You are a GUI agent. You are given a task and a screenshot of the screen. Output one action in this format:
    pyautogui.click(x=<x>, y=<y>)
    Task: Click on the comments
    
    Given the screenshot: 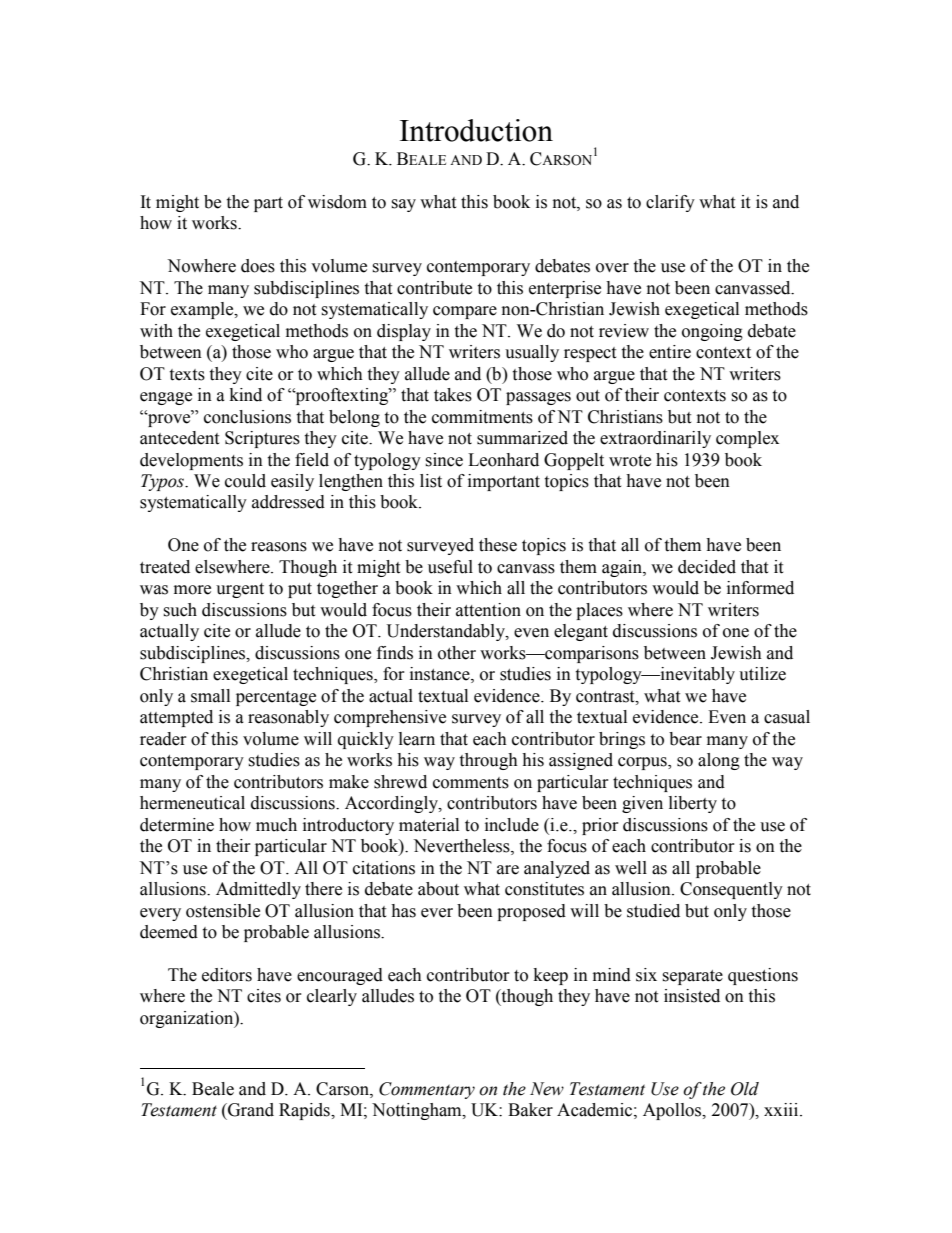 What is the action you would take?
    pyautogui.click(x=471, y=783)
